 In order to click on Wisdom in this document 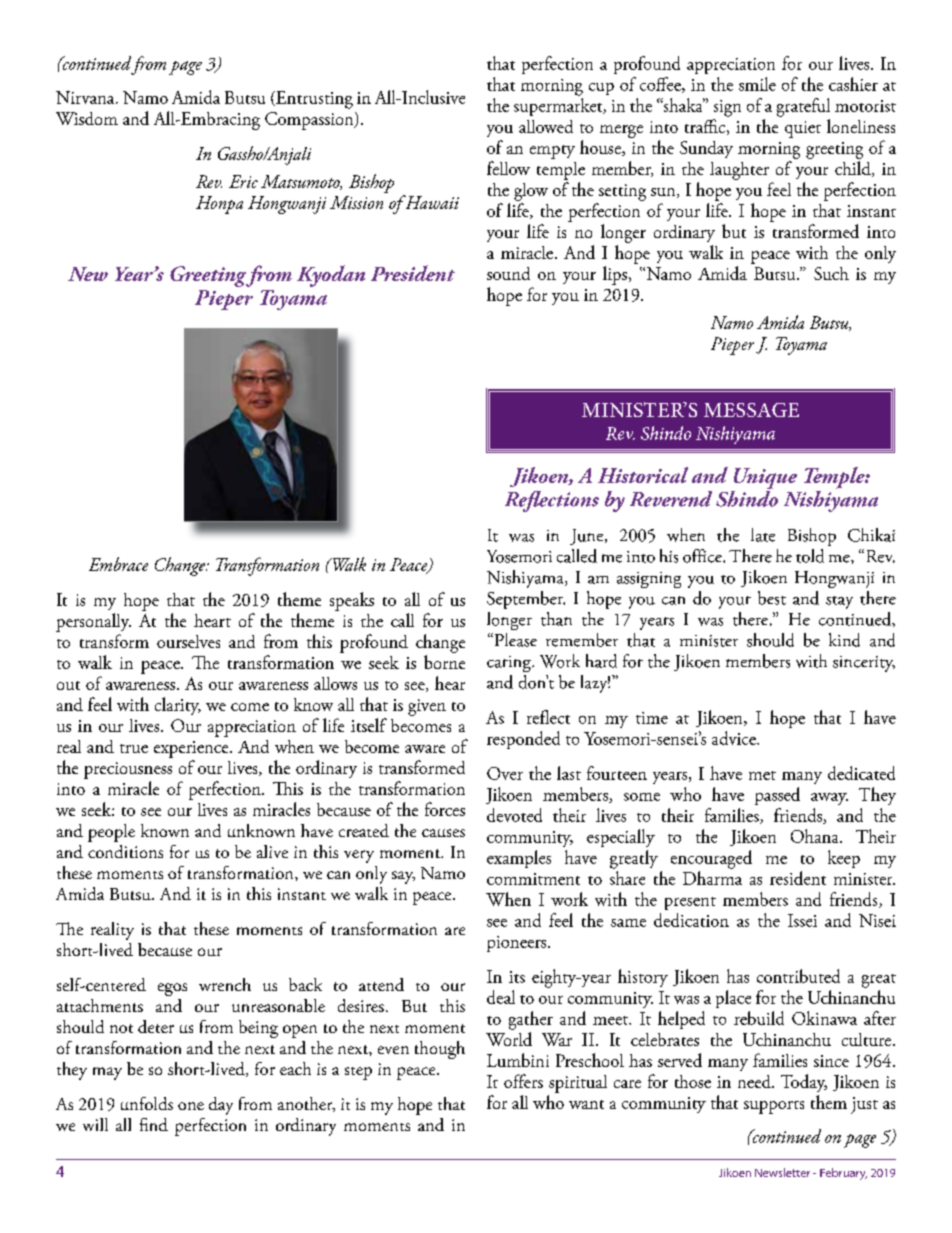, I will do `click(87, 118)`.
